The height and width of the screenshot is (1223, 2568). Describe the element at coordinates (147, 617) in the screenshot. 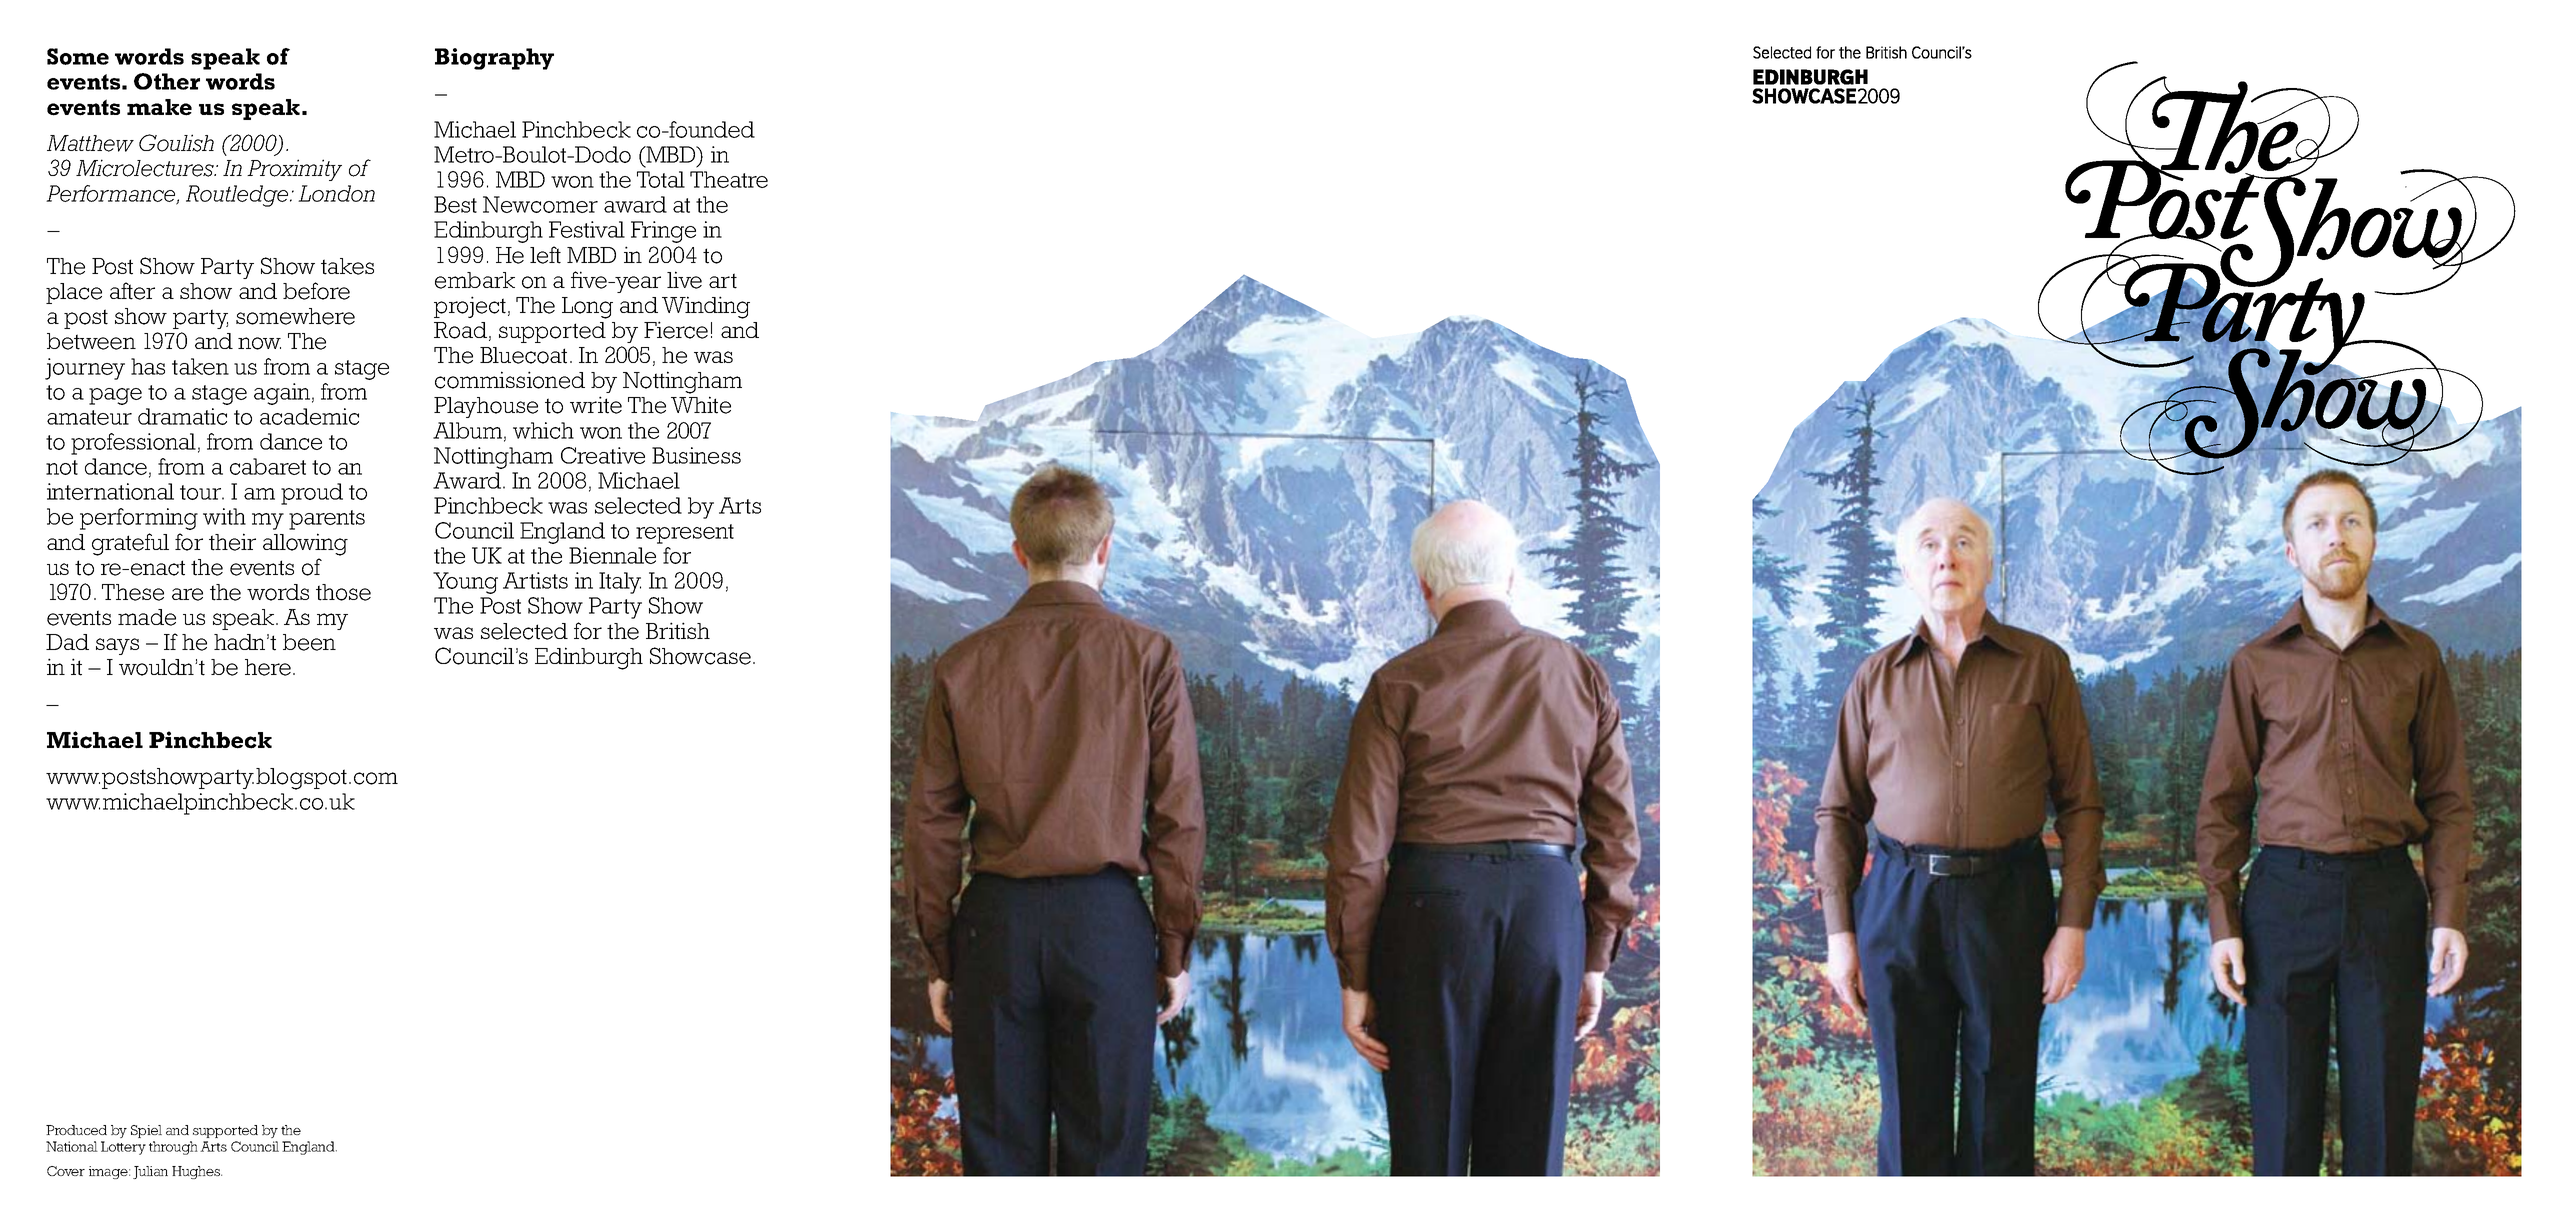

I see `made` at that location.
